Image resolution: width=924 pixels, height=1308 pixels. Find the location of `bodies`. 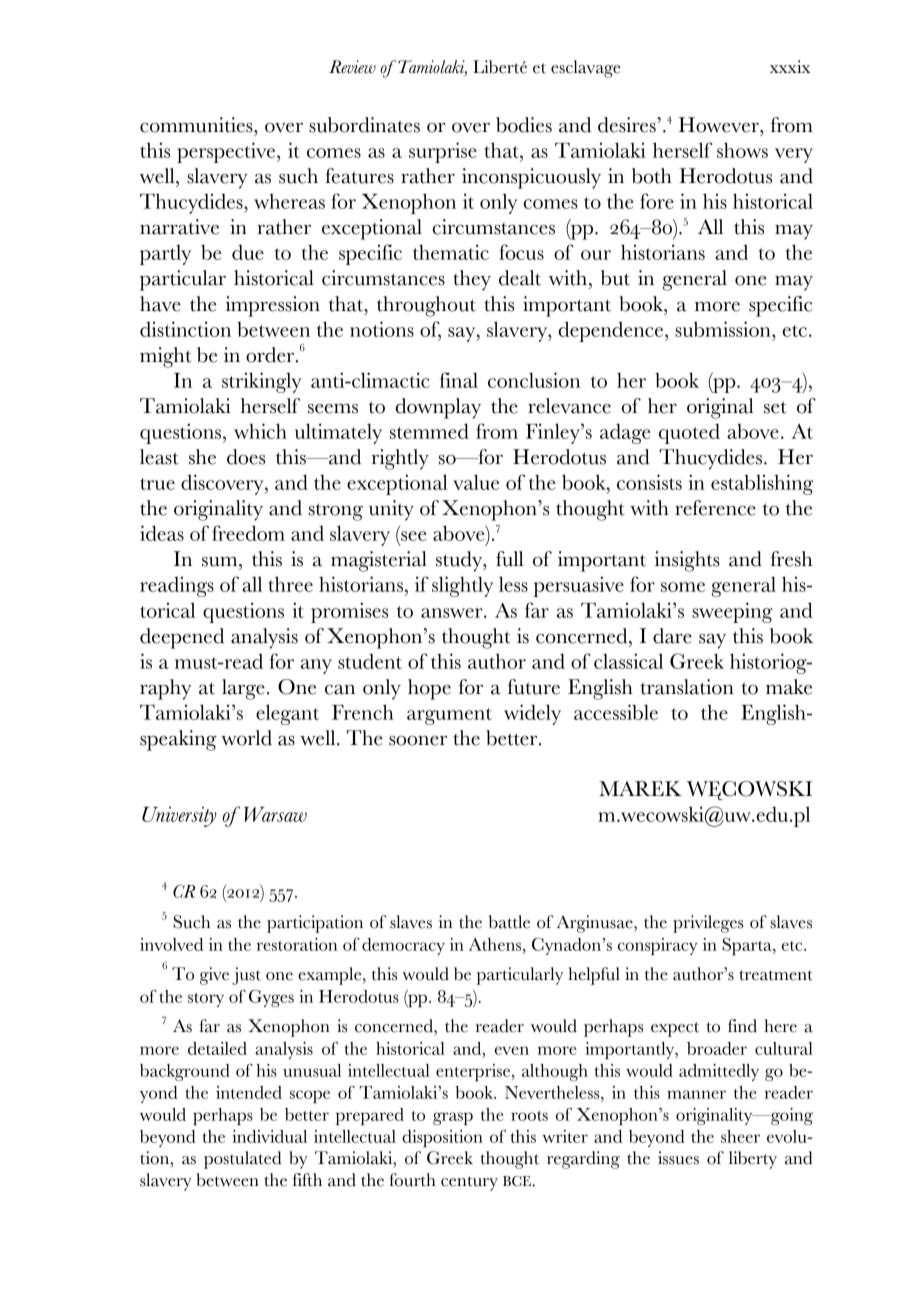

bodies is located at coordinates (524, 125).
